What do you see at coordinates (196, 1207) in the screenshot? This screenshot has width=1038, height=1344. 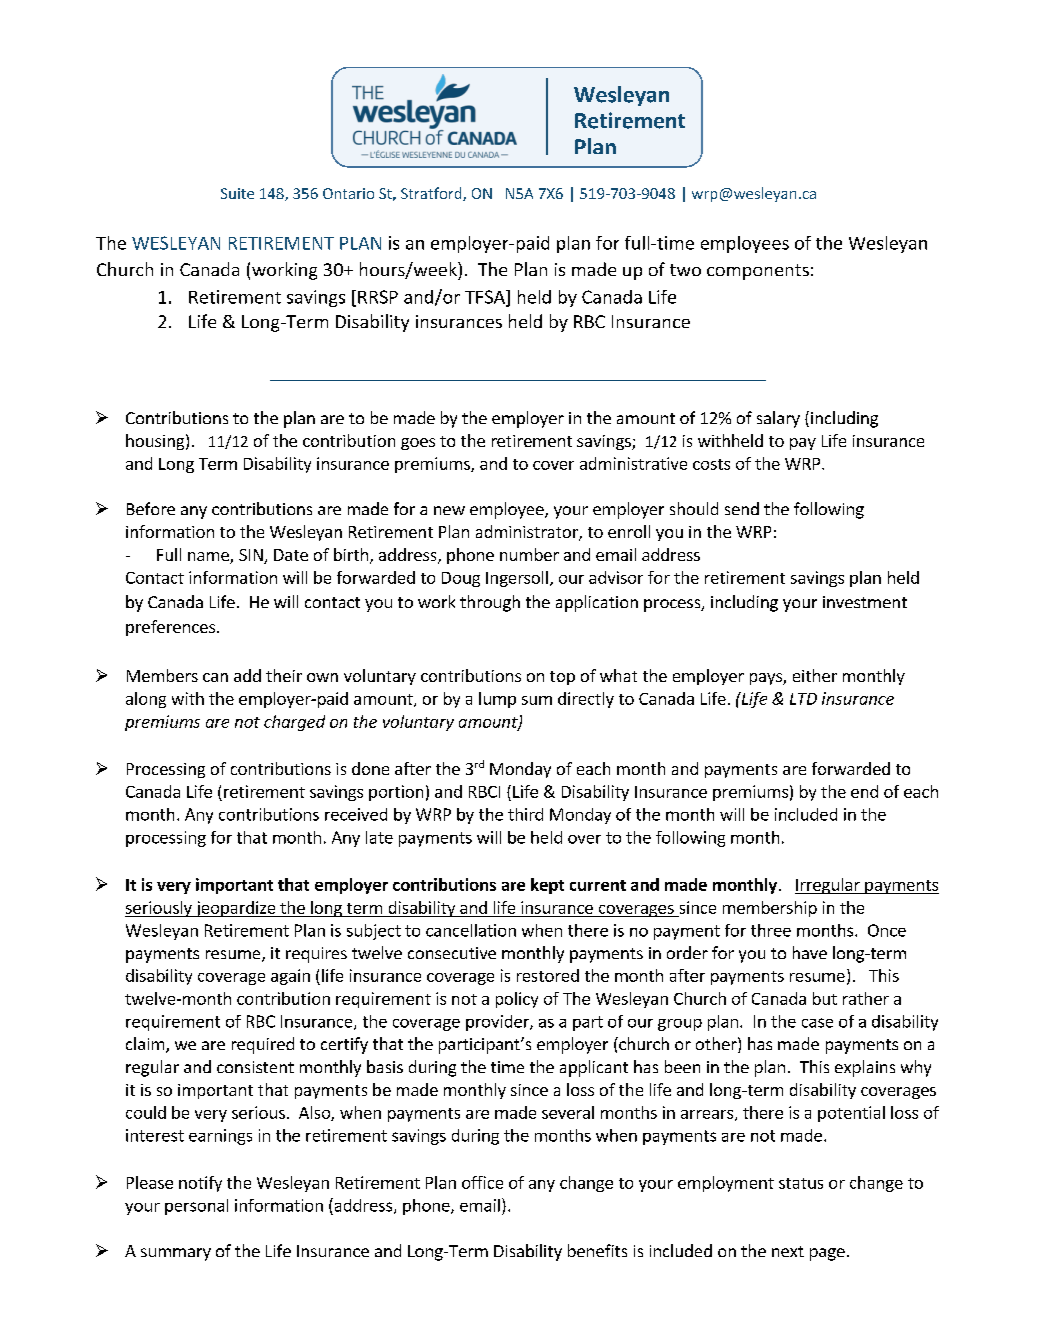 I see `personal` at bounding box center [196, 1207].
